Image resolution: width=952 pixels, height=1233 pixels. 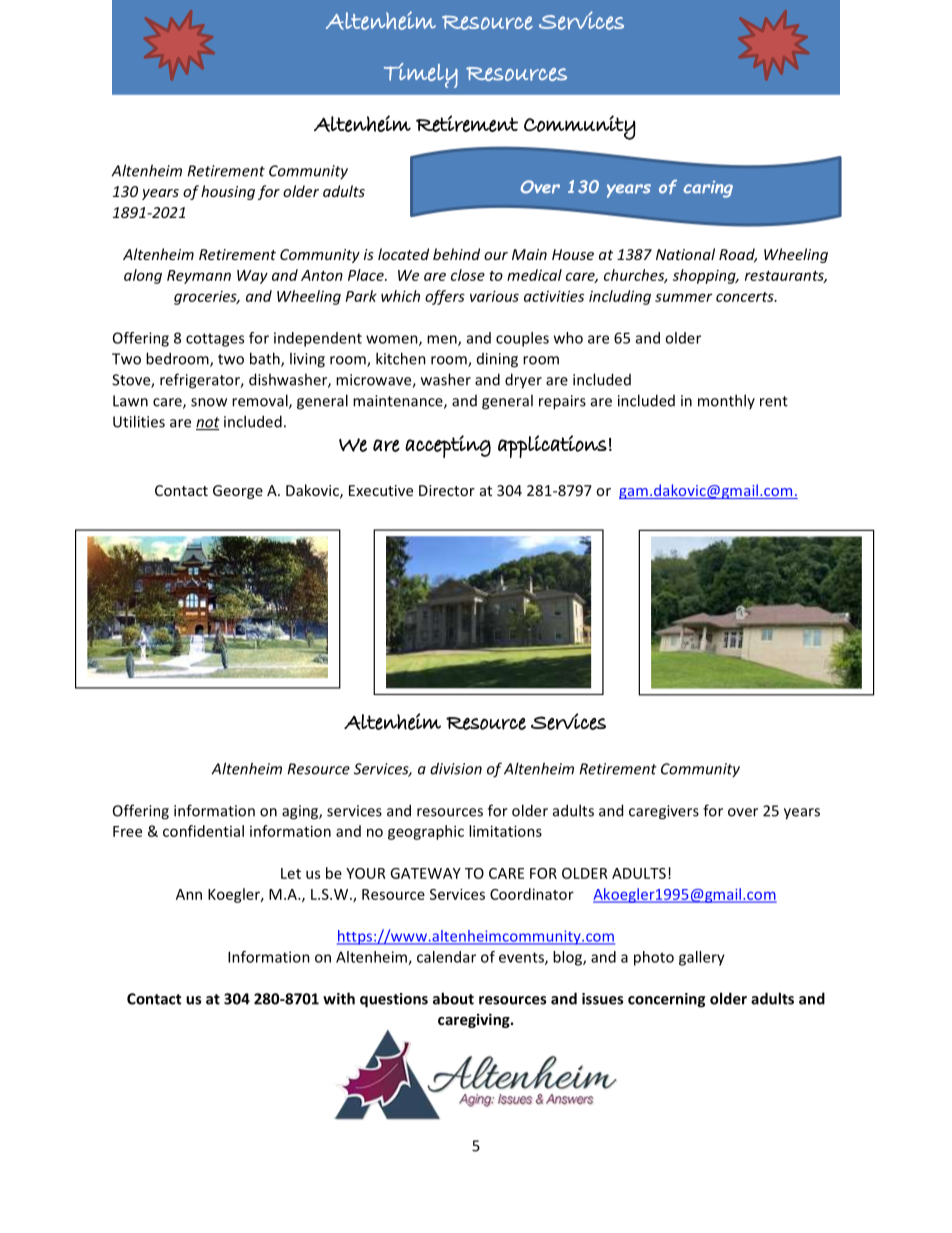 I want to click on monthly, so click(x=726, y=401).
